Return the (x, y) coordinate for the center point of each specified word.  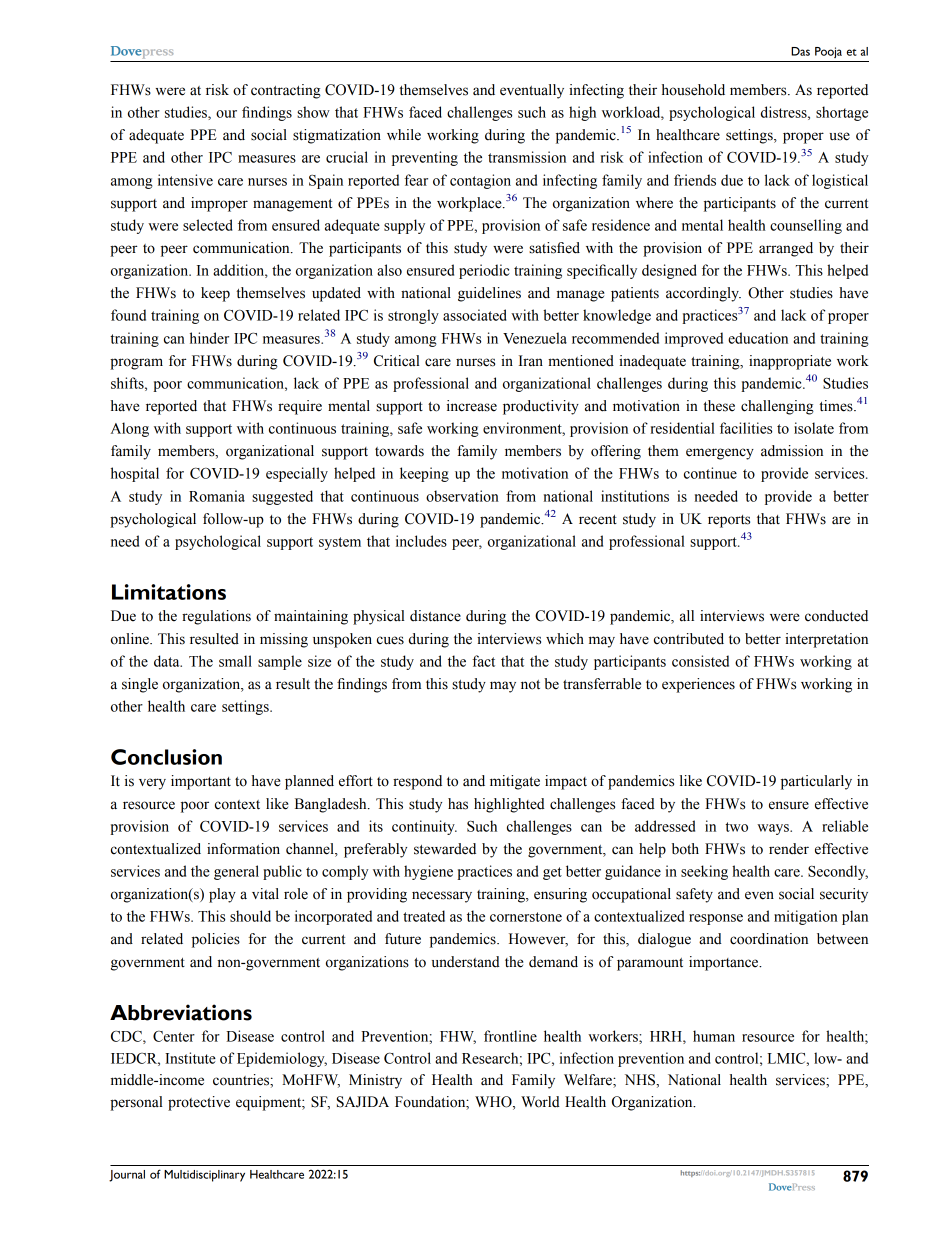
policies (216, 940)
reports (729, 521)
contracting (286, 91)
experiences (698, 685)
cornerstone (526, 917)
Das (800, 51)
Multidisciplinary (204, 1176)
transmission (527, 157)
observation (462, 496)
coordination (769, 939)
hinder (209, 338)
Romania (217, 496)
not (530, 685)
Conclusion (166, 757)
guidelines (489, 294)
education (758, 338)
